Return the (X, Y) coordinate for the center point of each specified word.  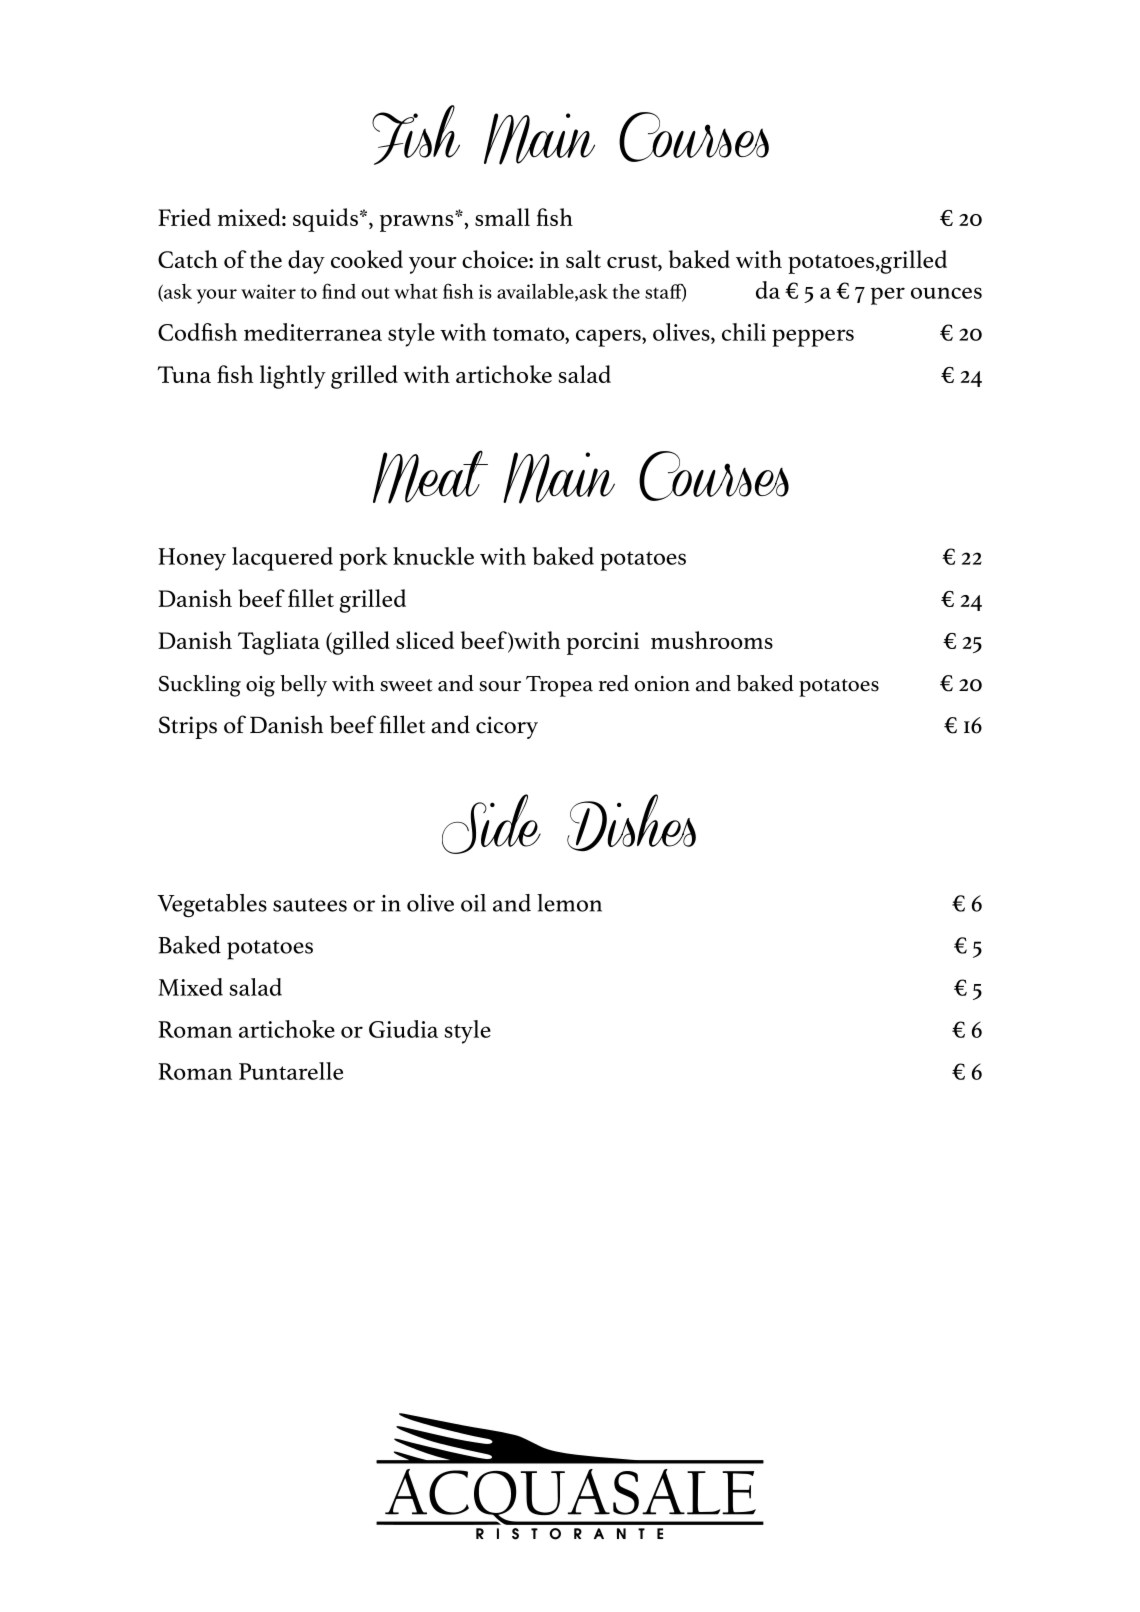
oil (473, 903)
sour (500, 686)
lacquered (282, 559)
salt (583, 259)
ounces (946, 293)
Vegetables (212, 906)
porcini (603, 643)
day (306, 262)
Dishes (631, 822)
